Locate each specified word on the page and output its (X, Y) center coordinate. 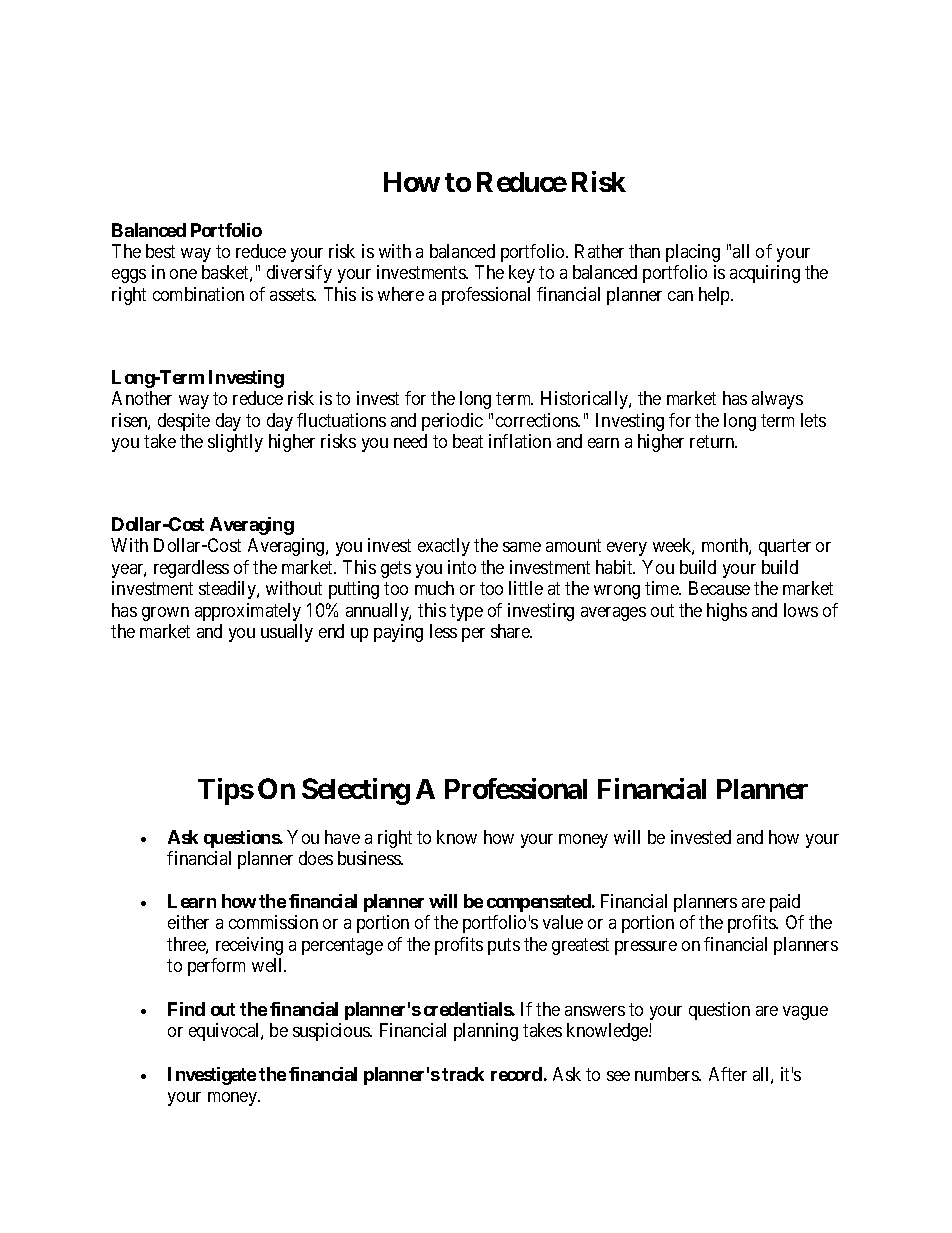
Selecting (356, 791)
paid (785, 903)
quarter (785, 547)
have (342, 837)
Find (186, 1009)
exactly (444, 547)
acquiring (765, 274)
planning (486, 1032)
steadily (228, 590)
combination (198, 294)
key (522, 274)
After (728, 1074)
